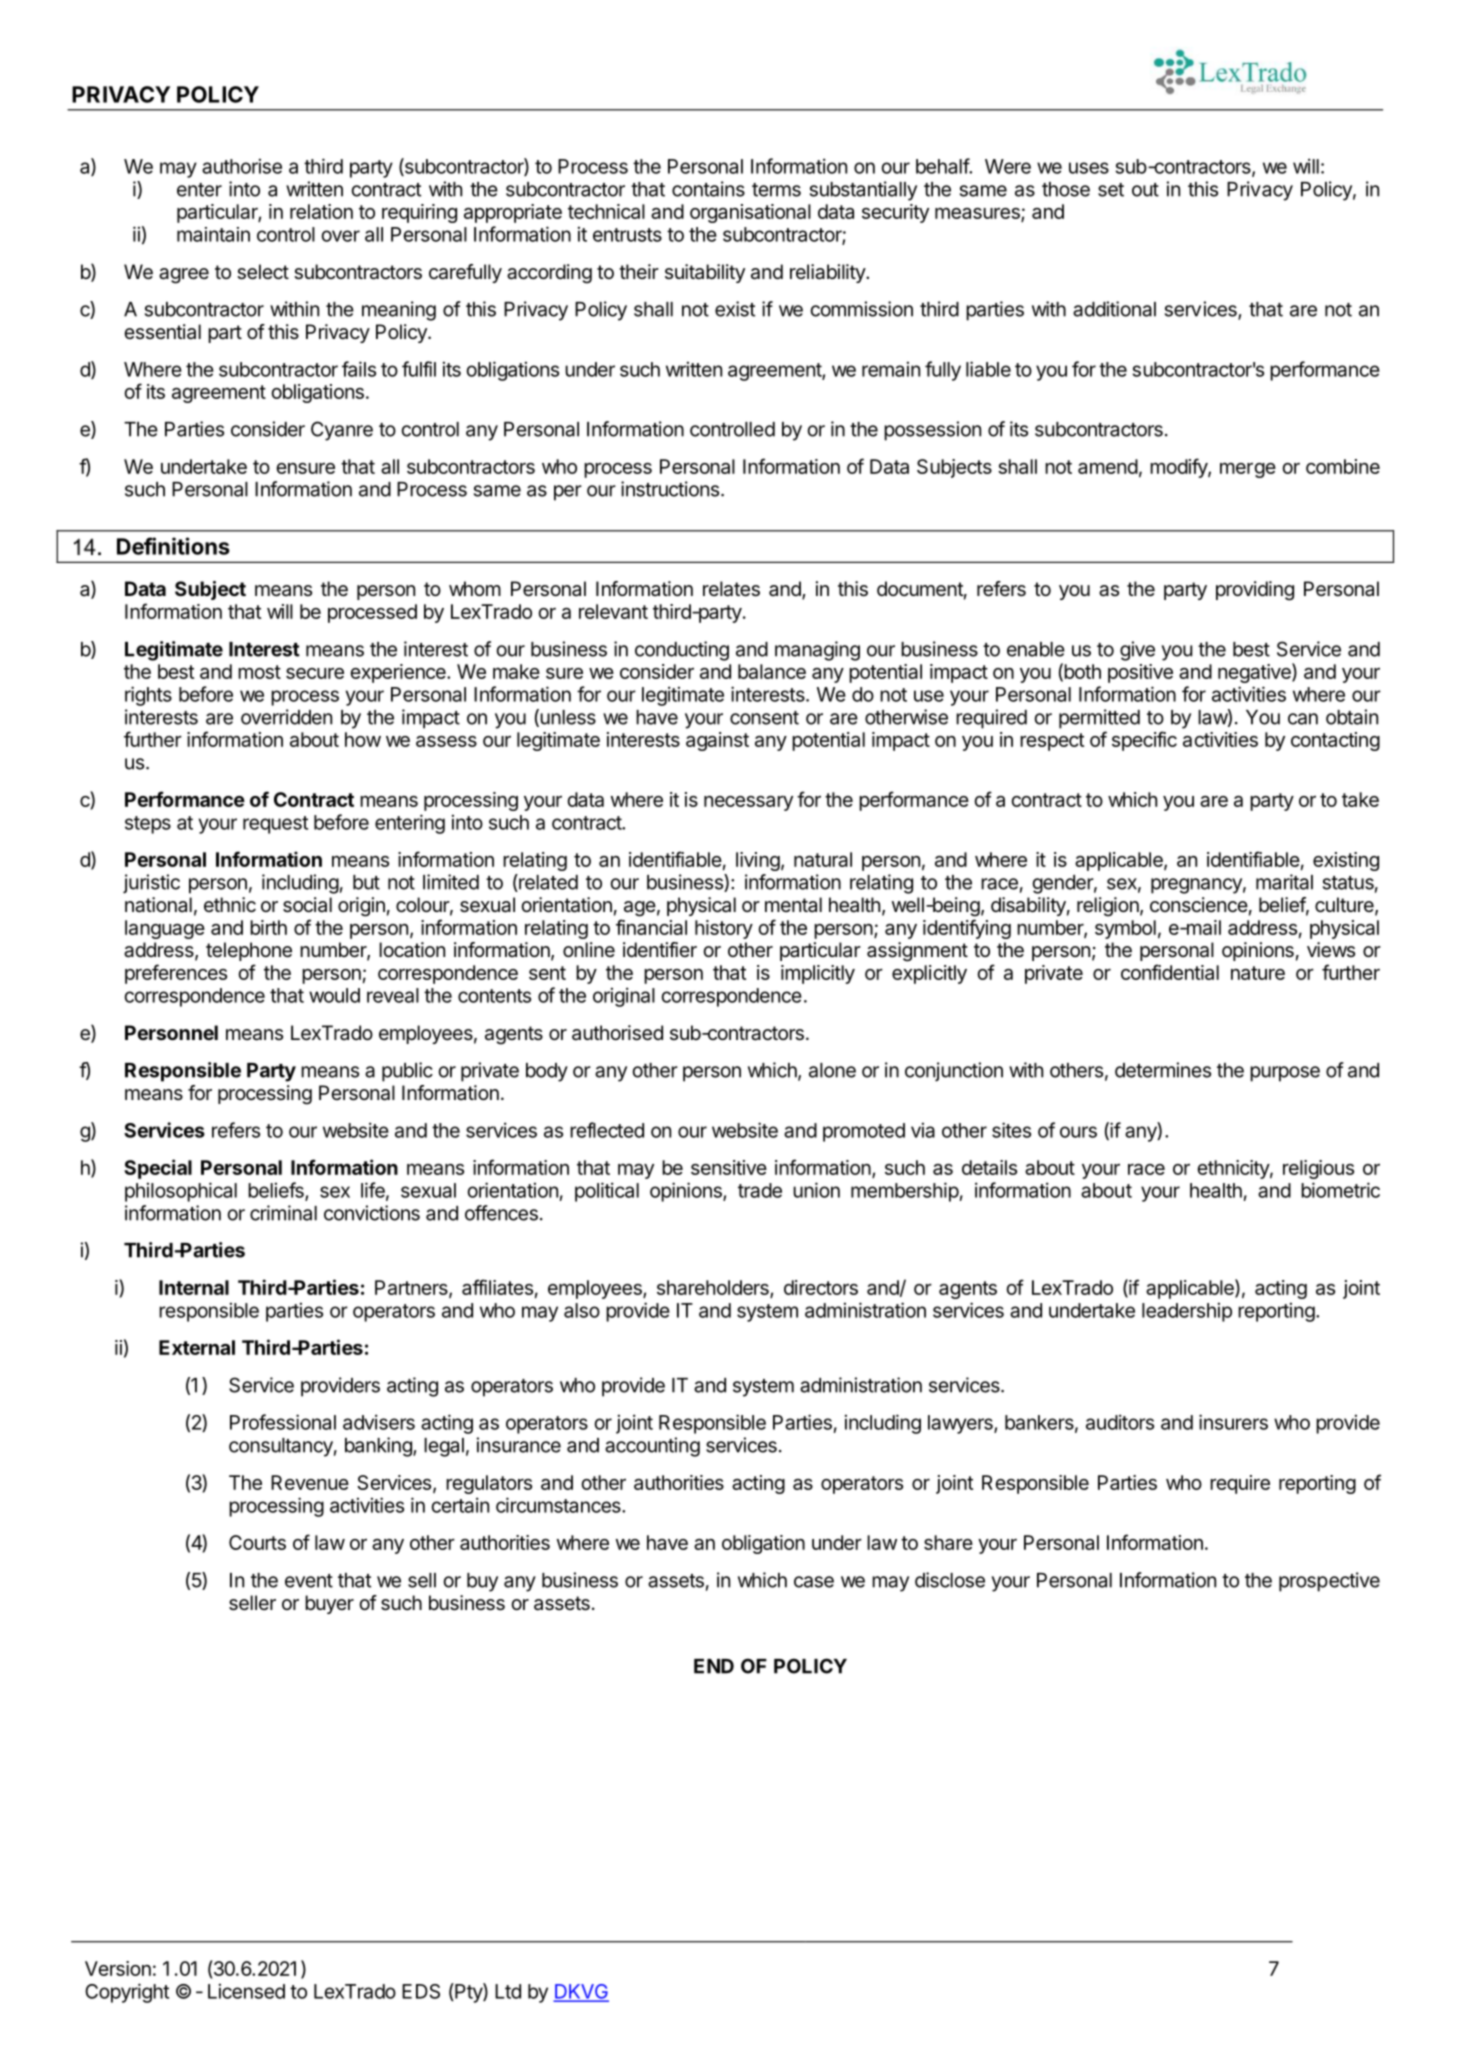  What do you see at coordinates (821, 1287) in the image?
I see `directors` at bounding box center [821, 1287].
